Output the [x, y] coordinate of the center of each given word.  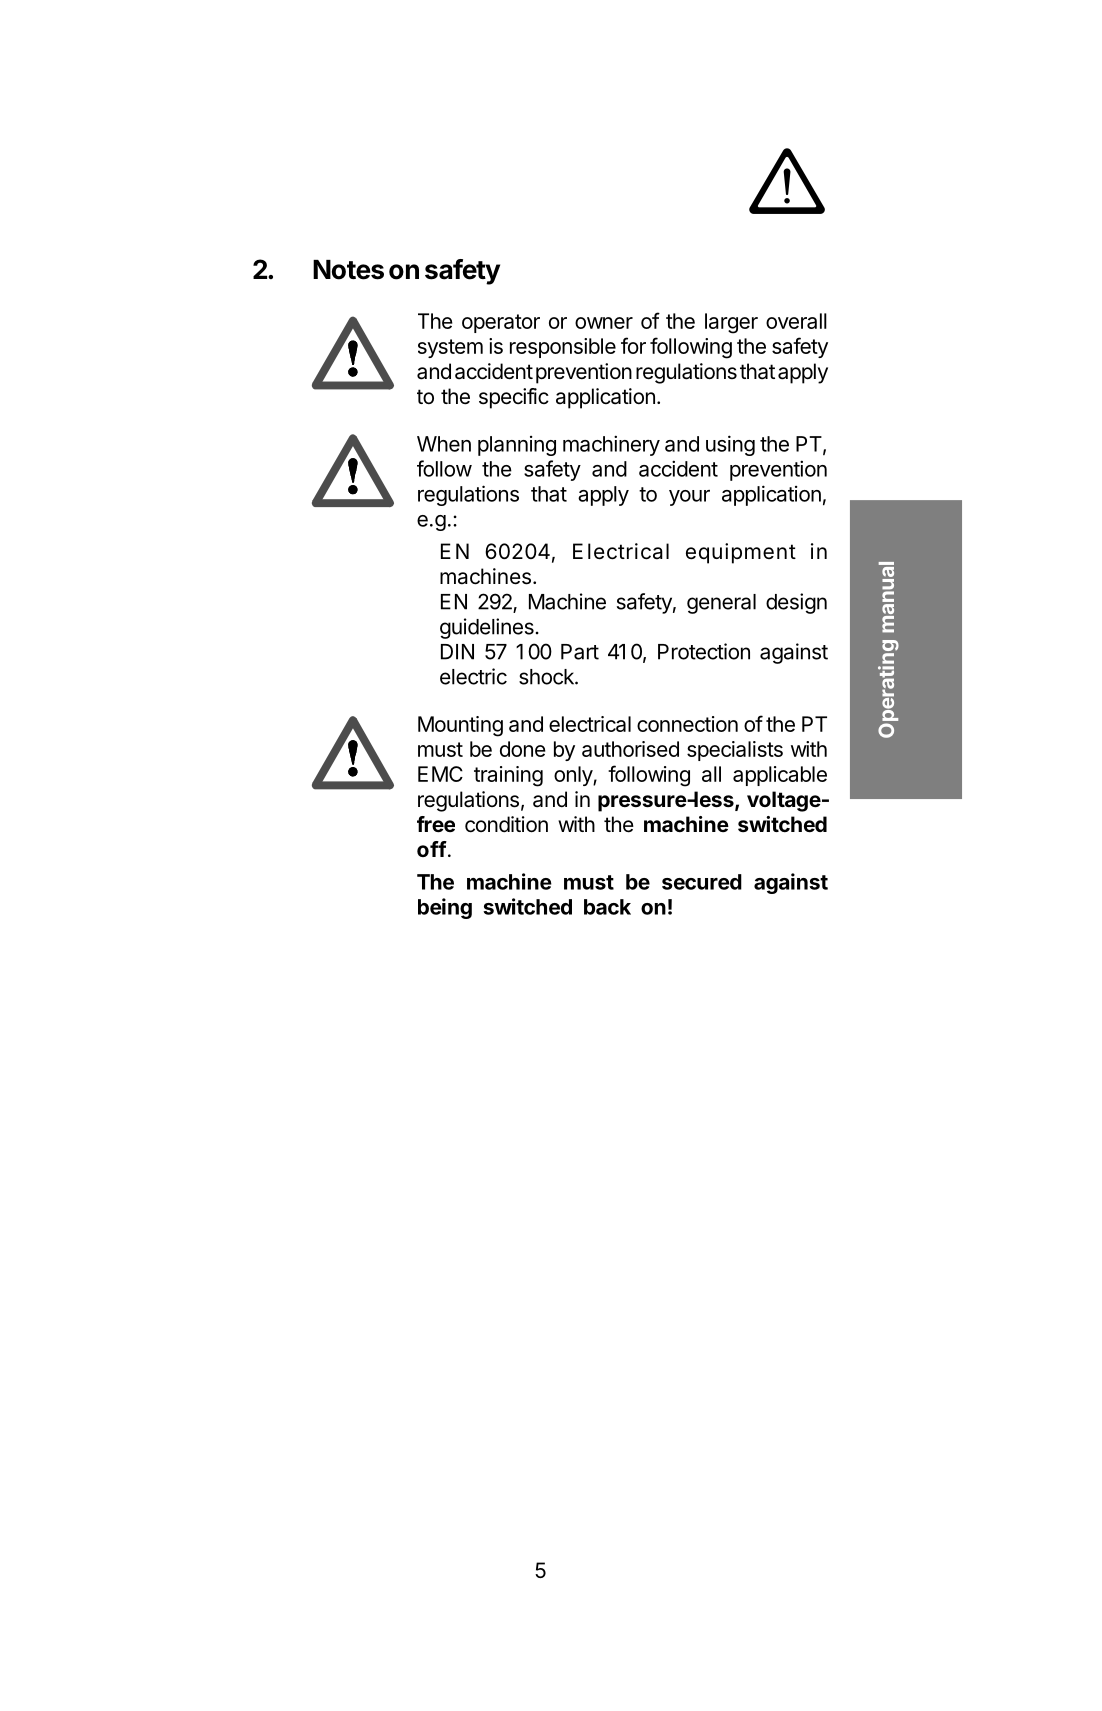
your [689, 498]
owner [604, 323]
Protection [704, 651]
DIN [457, 652]
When [444, 444]
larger [731, 323]
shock [547, 677]
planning [517, 446]
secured [702, 882]
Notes [348, 270]
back [607, 907]
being [445, 908]
